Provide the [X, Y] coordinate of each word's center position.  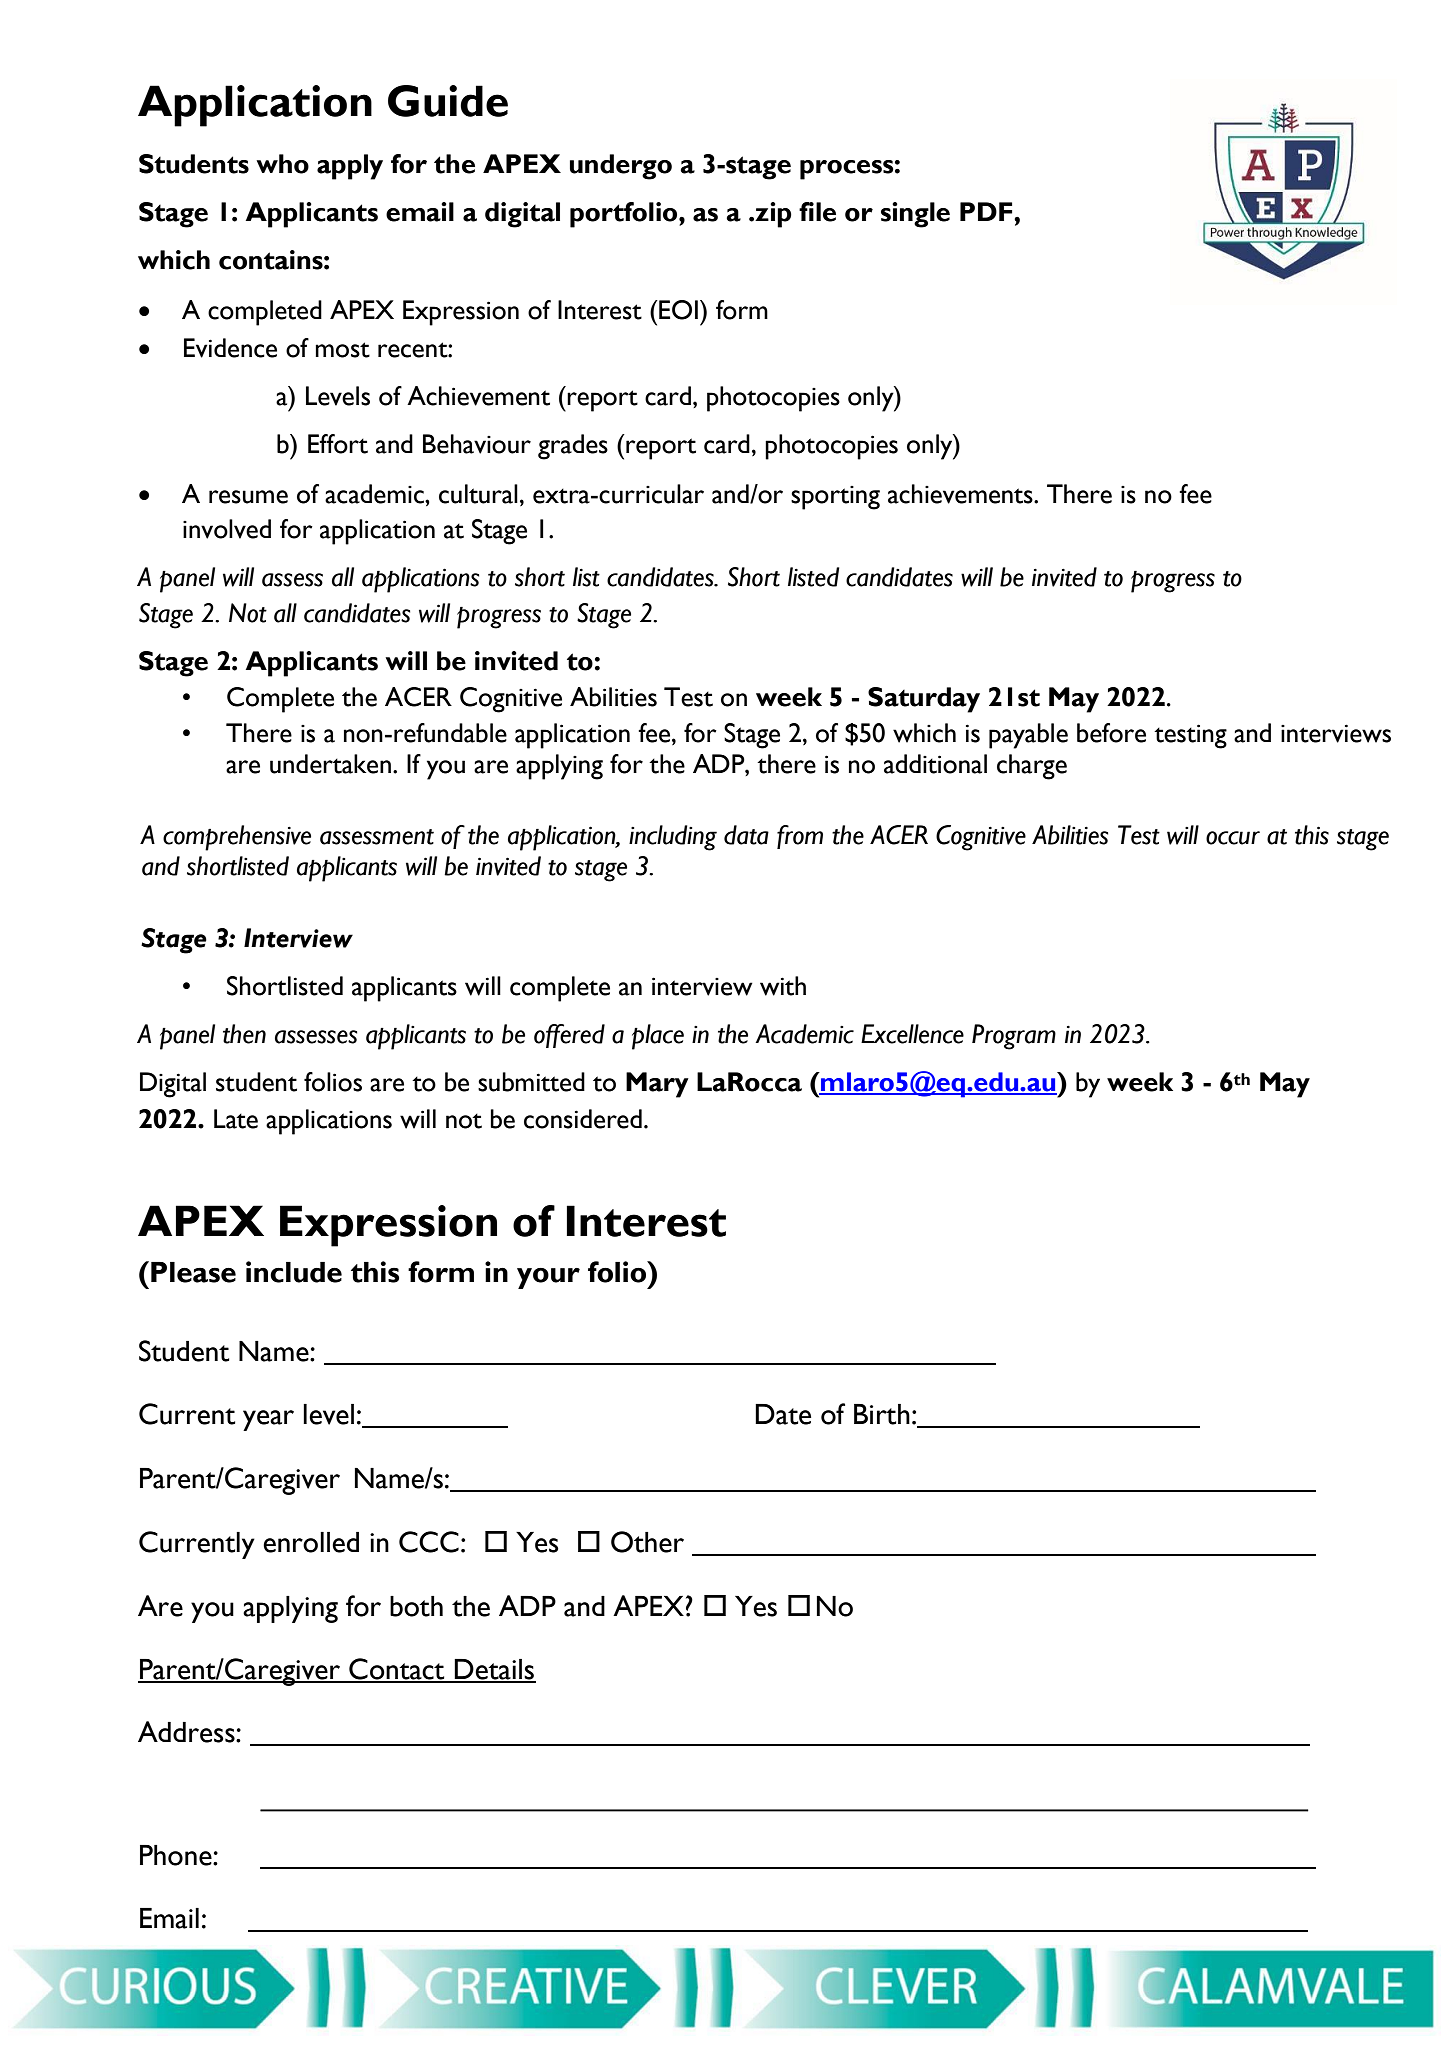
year [268, 1420]
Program [1014, 1037]
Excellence [912, 1034]
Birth [882, 1414]
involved [227, 529]
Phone [177, 1855]
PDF [987, 211]
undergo [621, 167]
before [1111, 733]
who [282, 164]
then [244, 1034]
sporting [835, 498]
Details [494, 1670]
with [783, 986]
